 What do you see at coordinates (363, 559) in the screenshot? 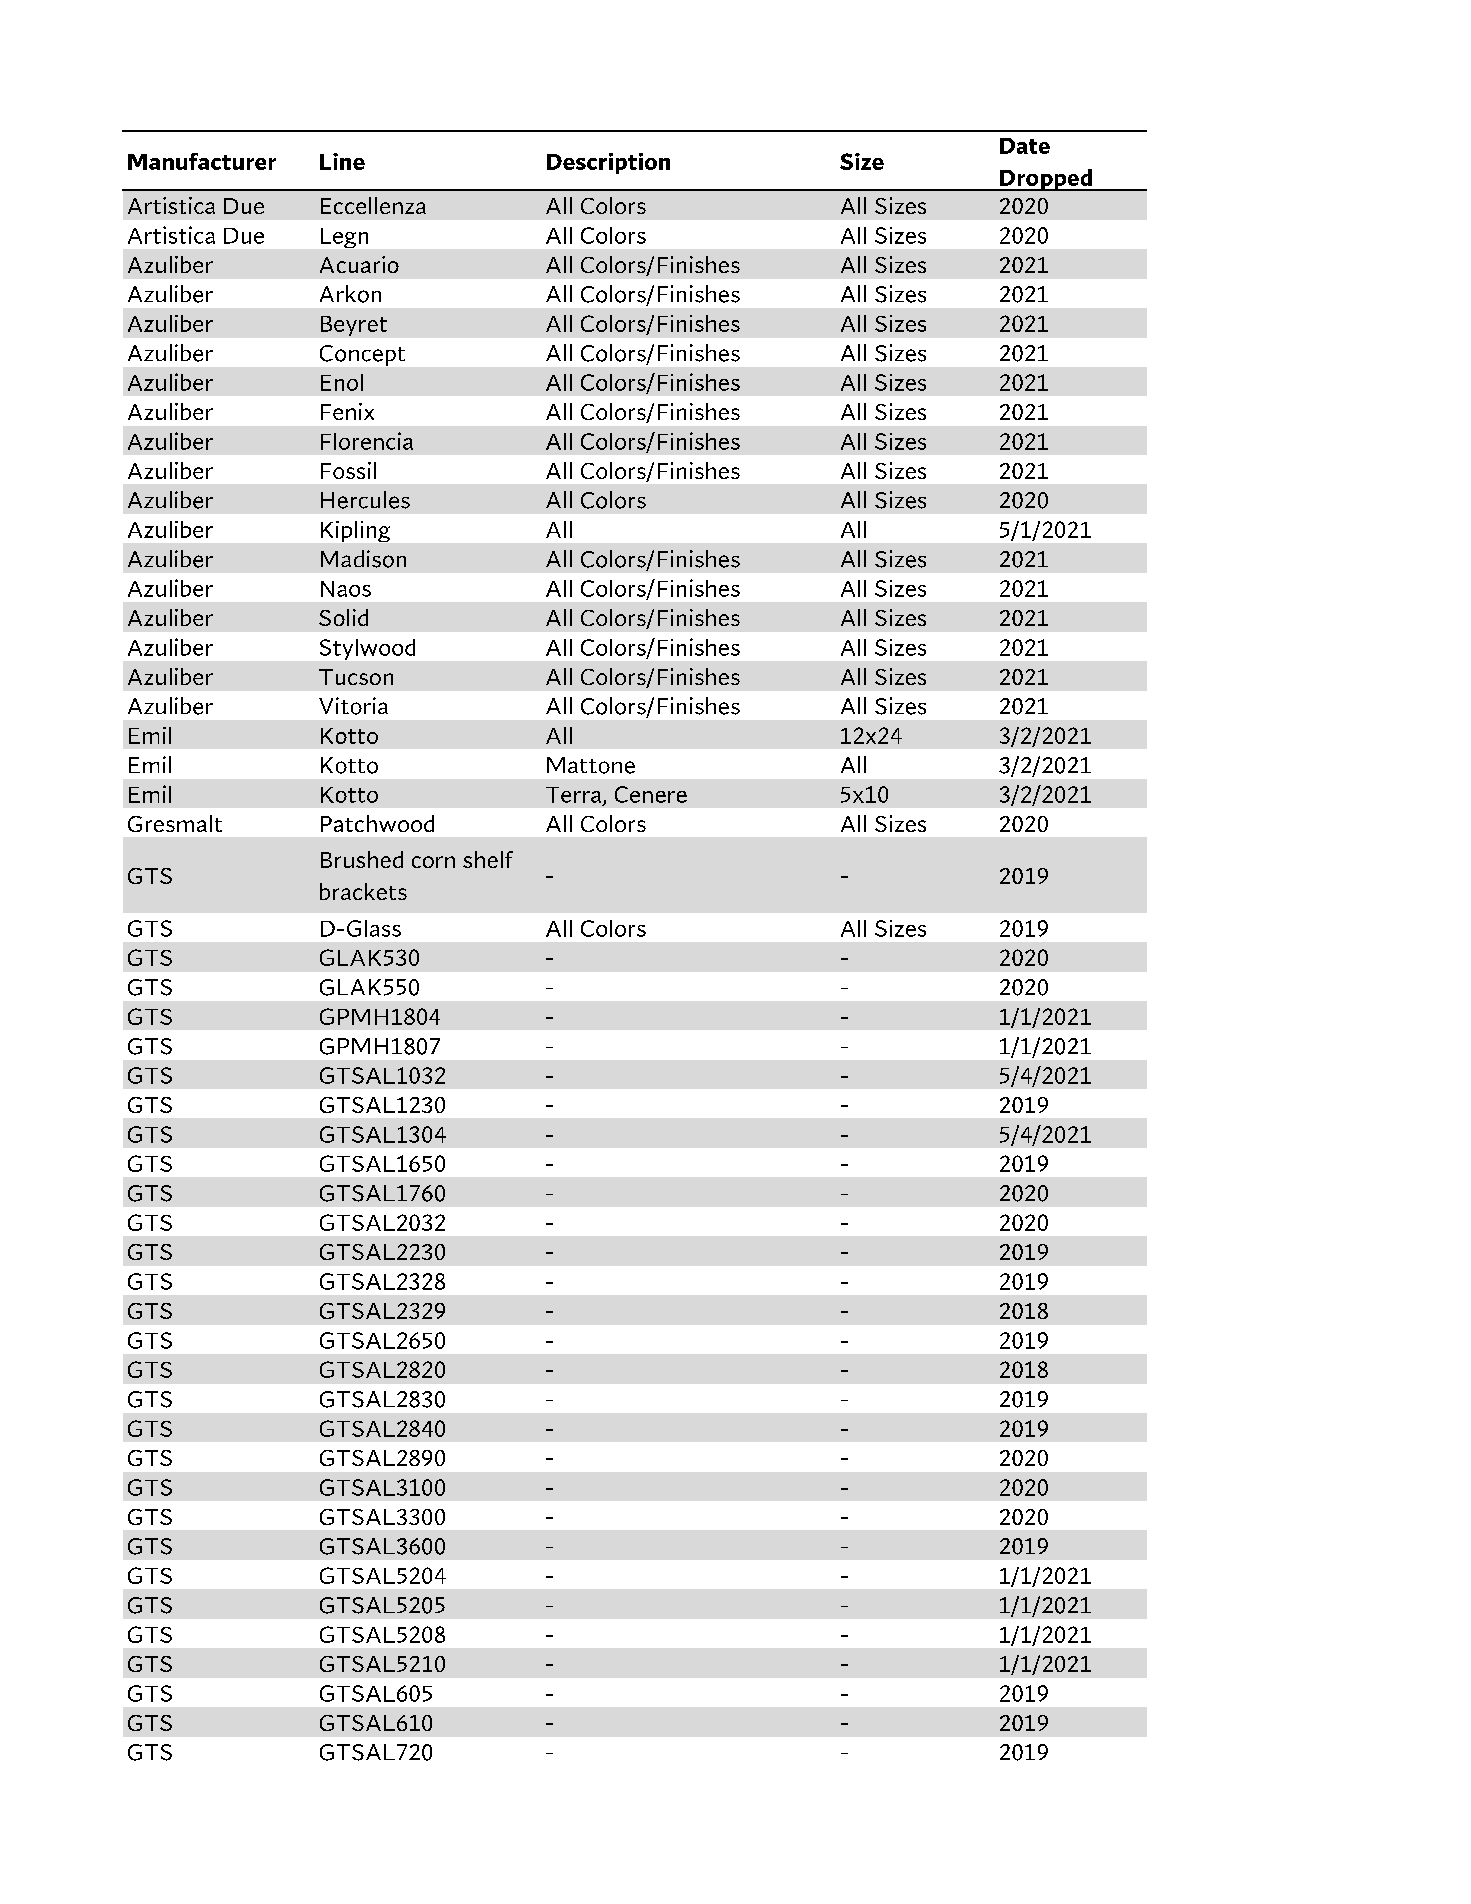
I see `Madison` at bounding box center [363, 559].
